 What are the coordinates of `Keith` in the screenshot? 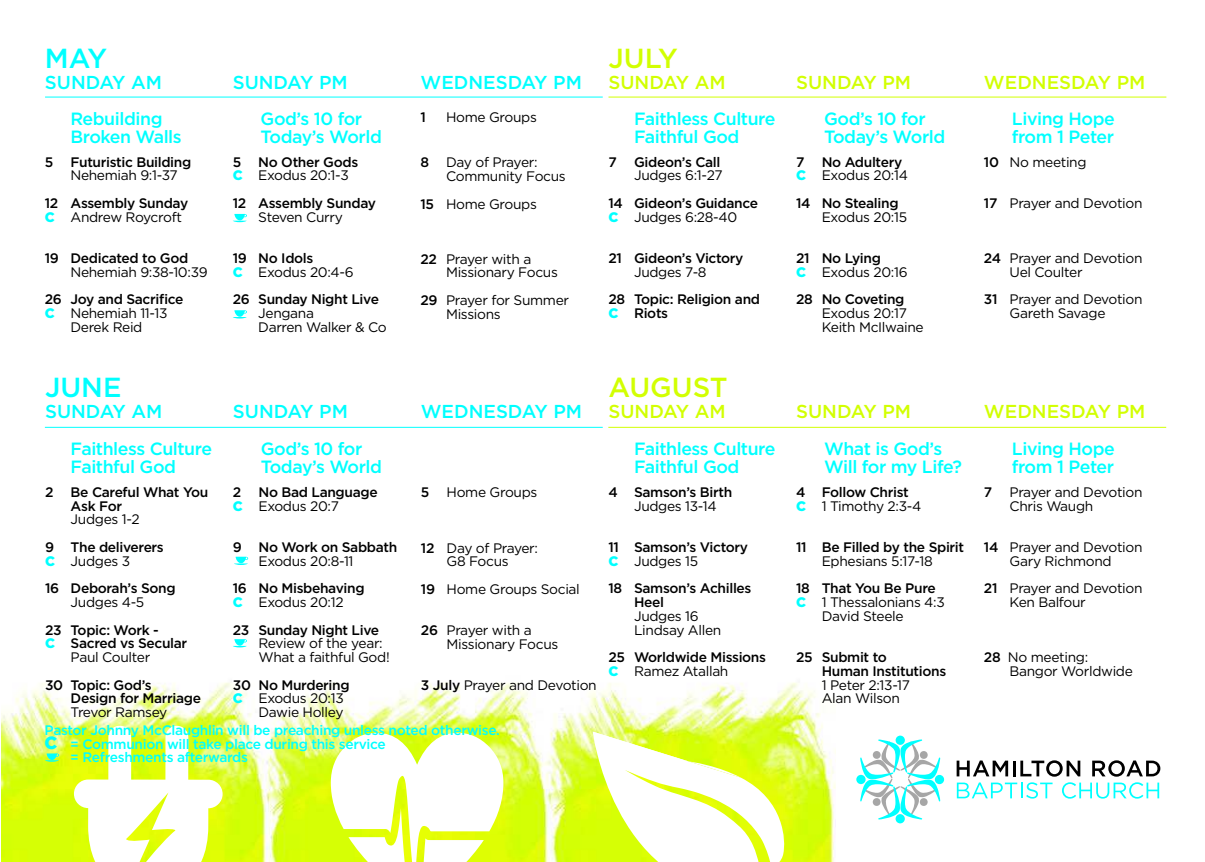 It's located at (839, 327).
